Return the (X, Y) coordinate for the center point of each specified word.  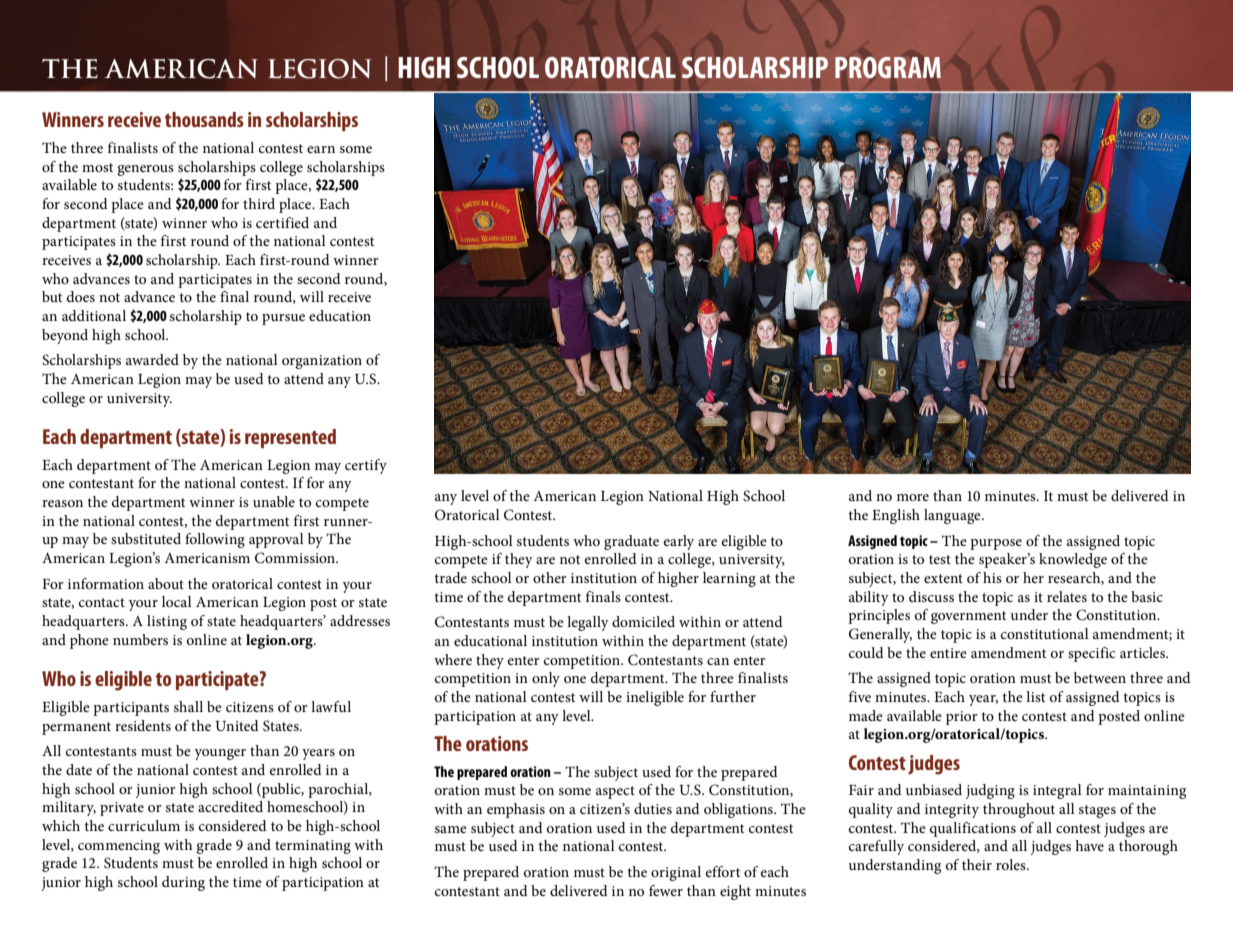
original (676, 873)
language (953, 516)
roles (1012, 864)
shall (188, 706)
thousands (204, 119)
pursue (283, 319)
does (81, 296)
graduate (631, 542)
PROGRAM (888, 67)
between (1100, 677)
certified (282, 222)
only (546, 679)
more (913, 497)
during (183, 883)
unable (274, 501)
